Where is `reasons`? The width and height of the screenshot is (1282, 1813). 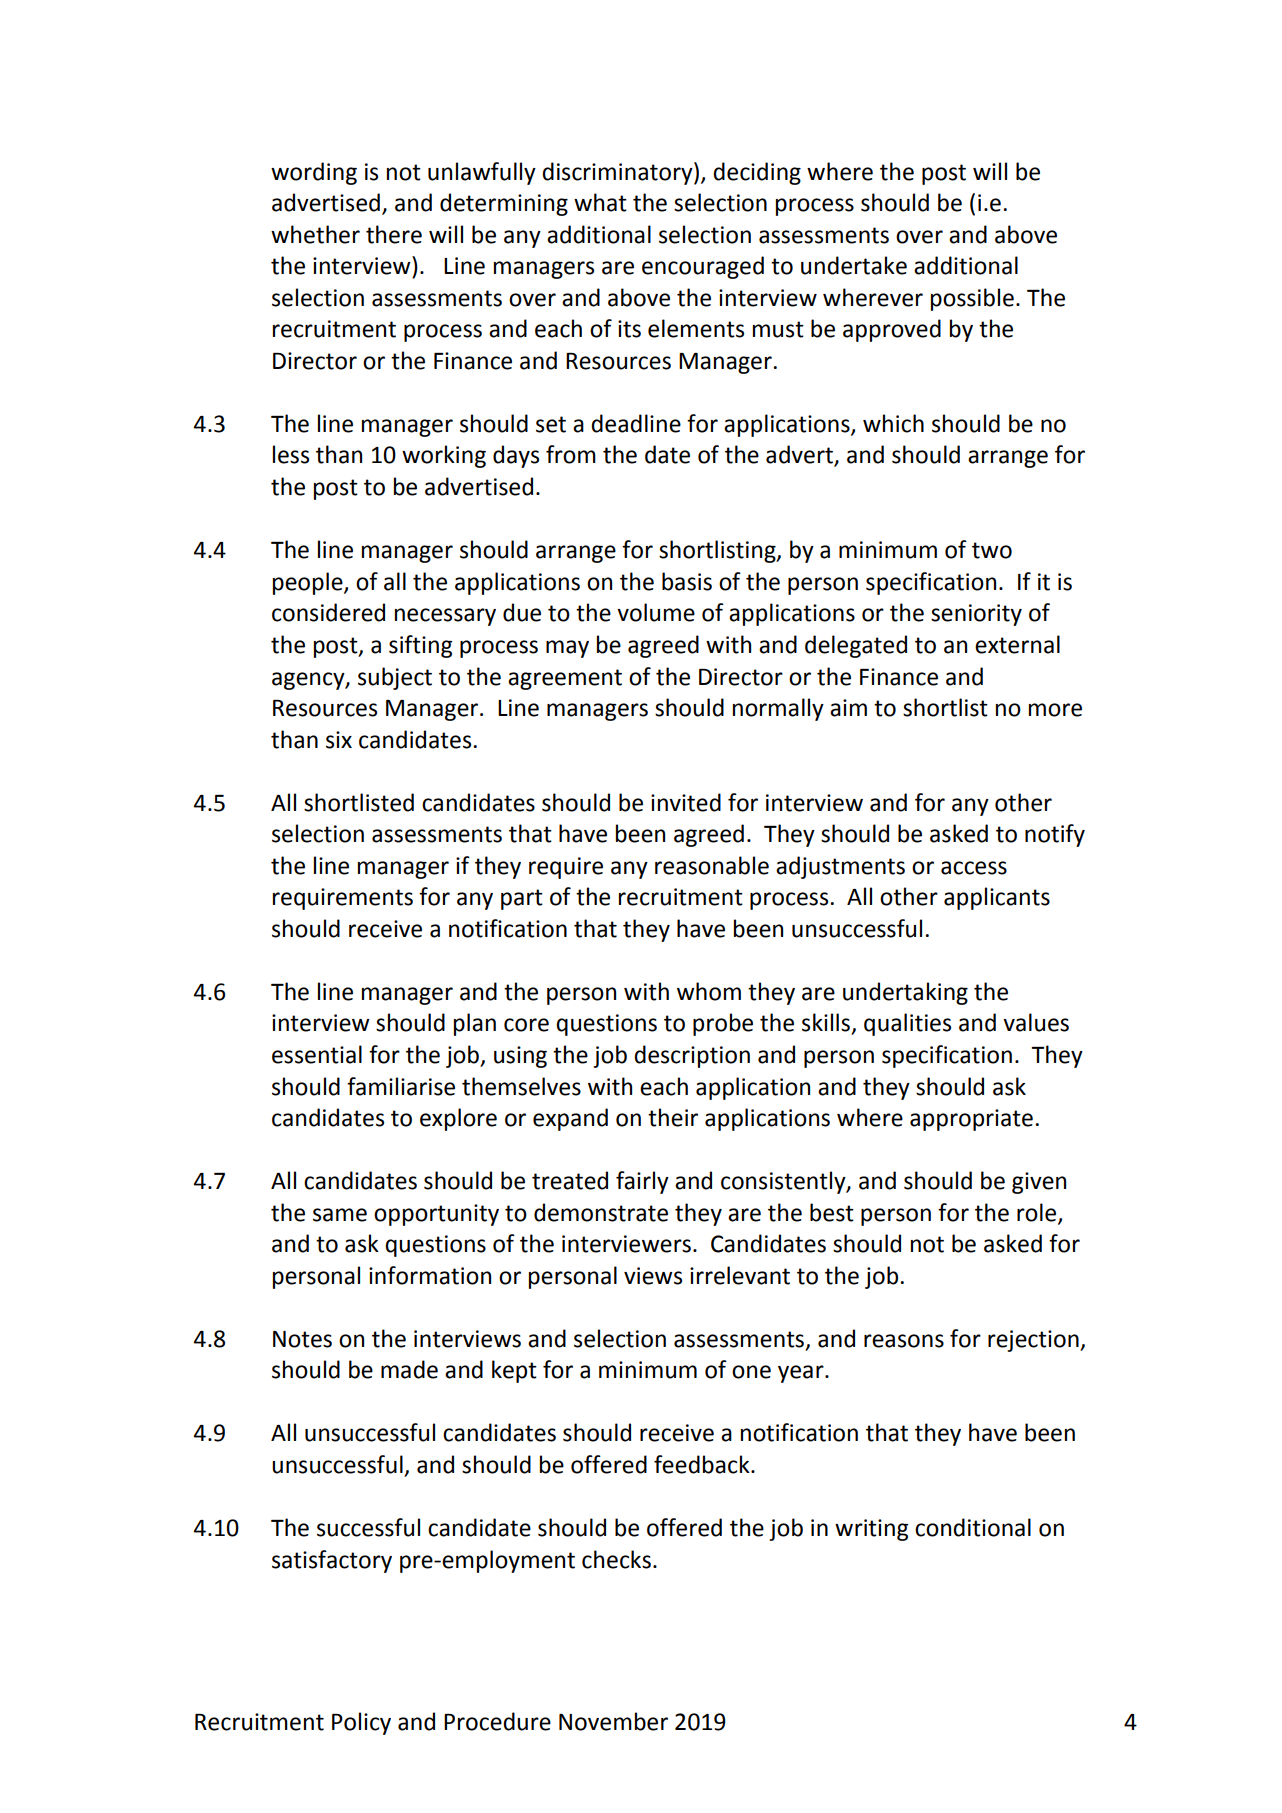 reasons is located at coordinates (904, 1341).
